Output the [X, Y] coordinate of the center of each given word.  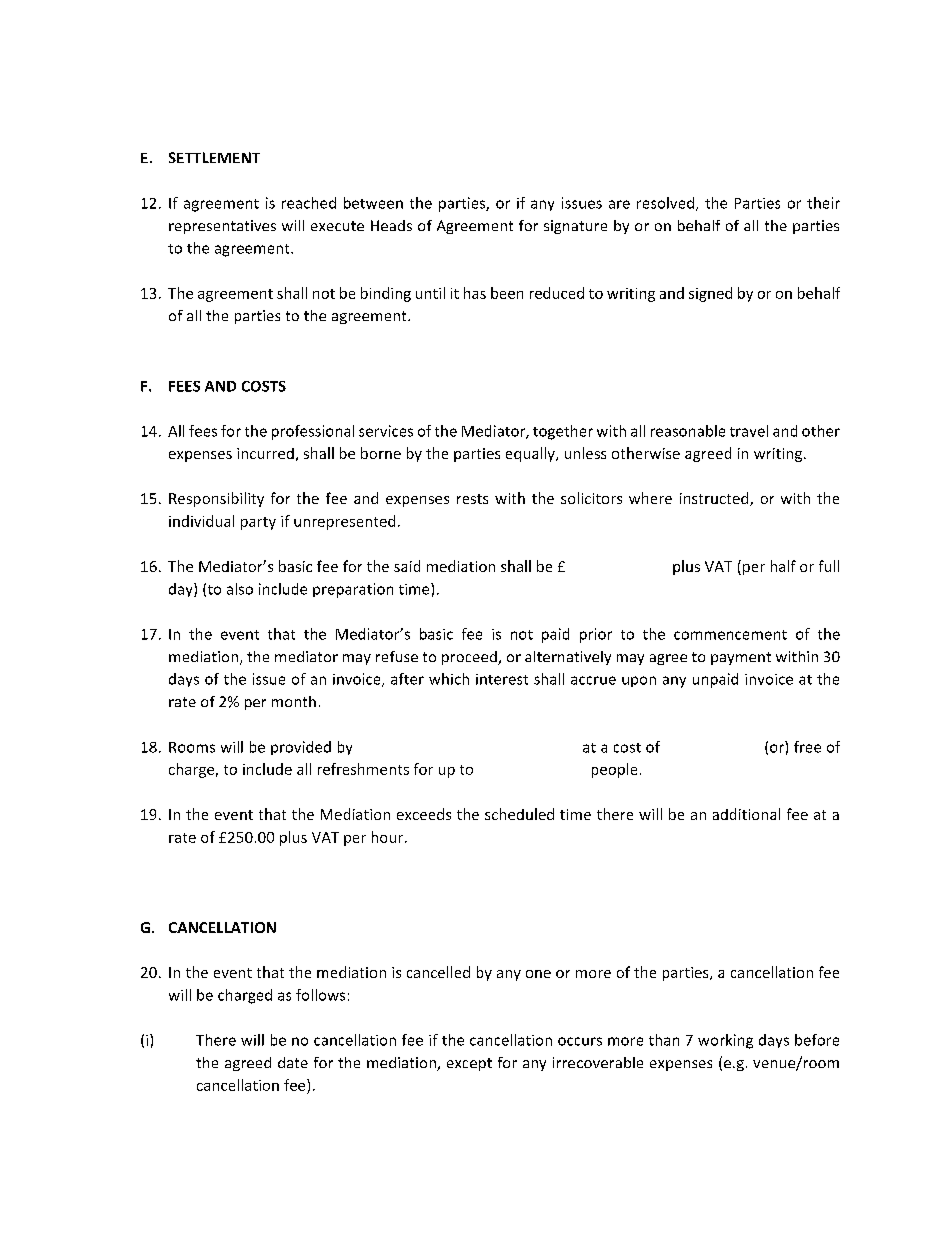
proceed [470, 658]
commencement [730, 635]
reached [309, 203]
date [293, 1062]
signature [575, 227]
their [823, 203]
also [240, 589]
